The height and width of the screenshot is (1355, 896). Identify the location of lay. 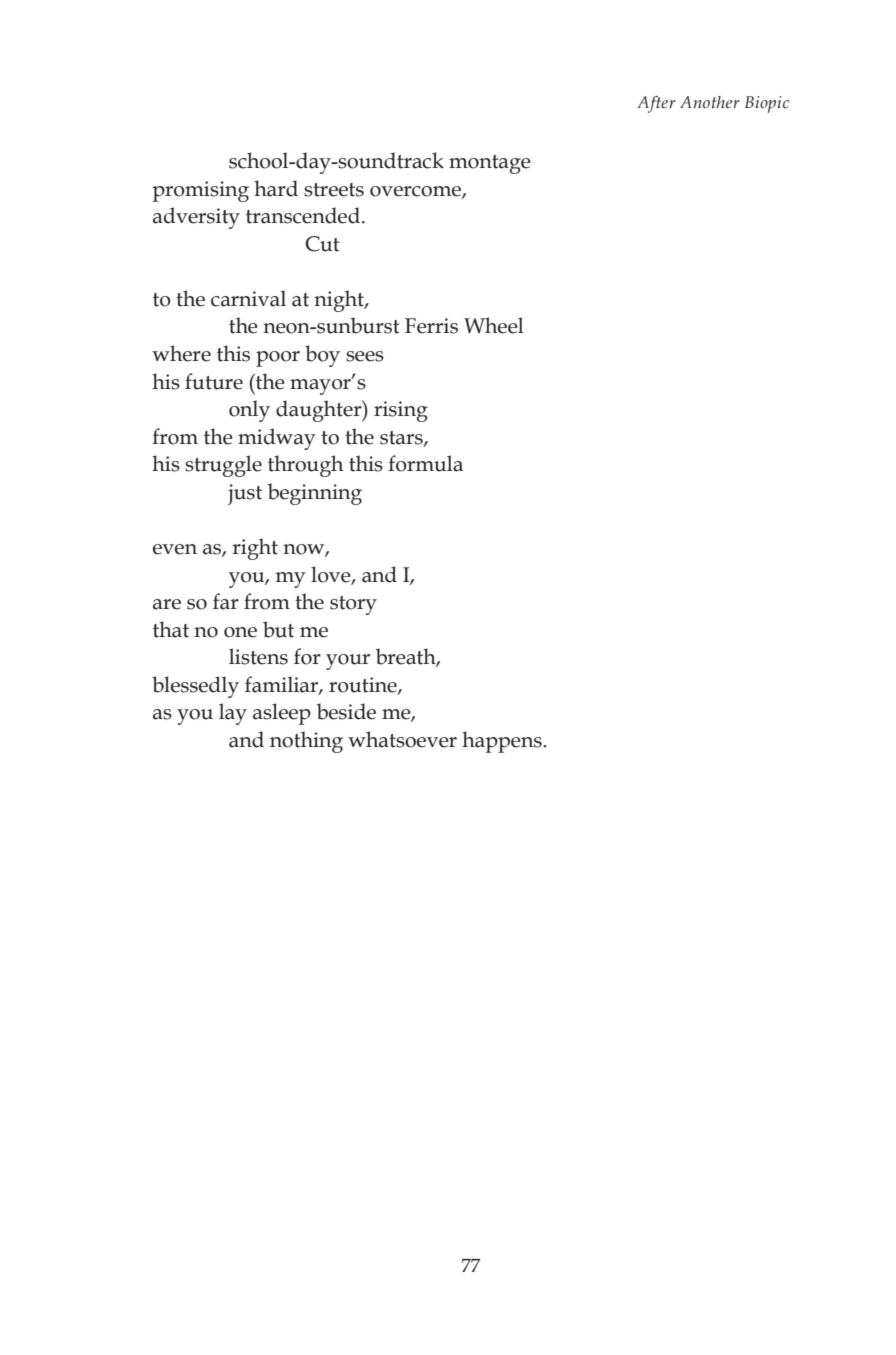
(233, 714).
